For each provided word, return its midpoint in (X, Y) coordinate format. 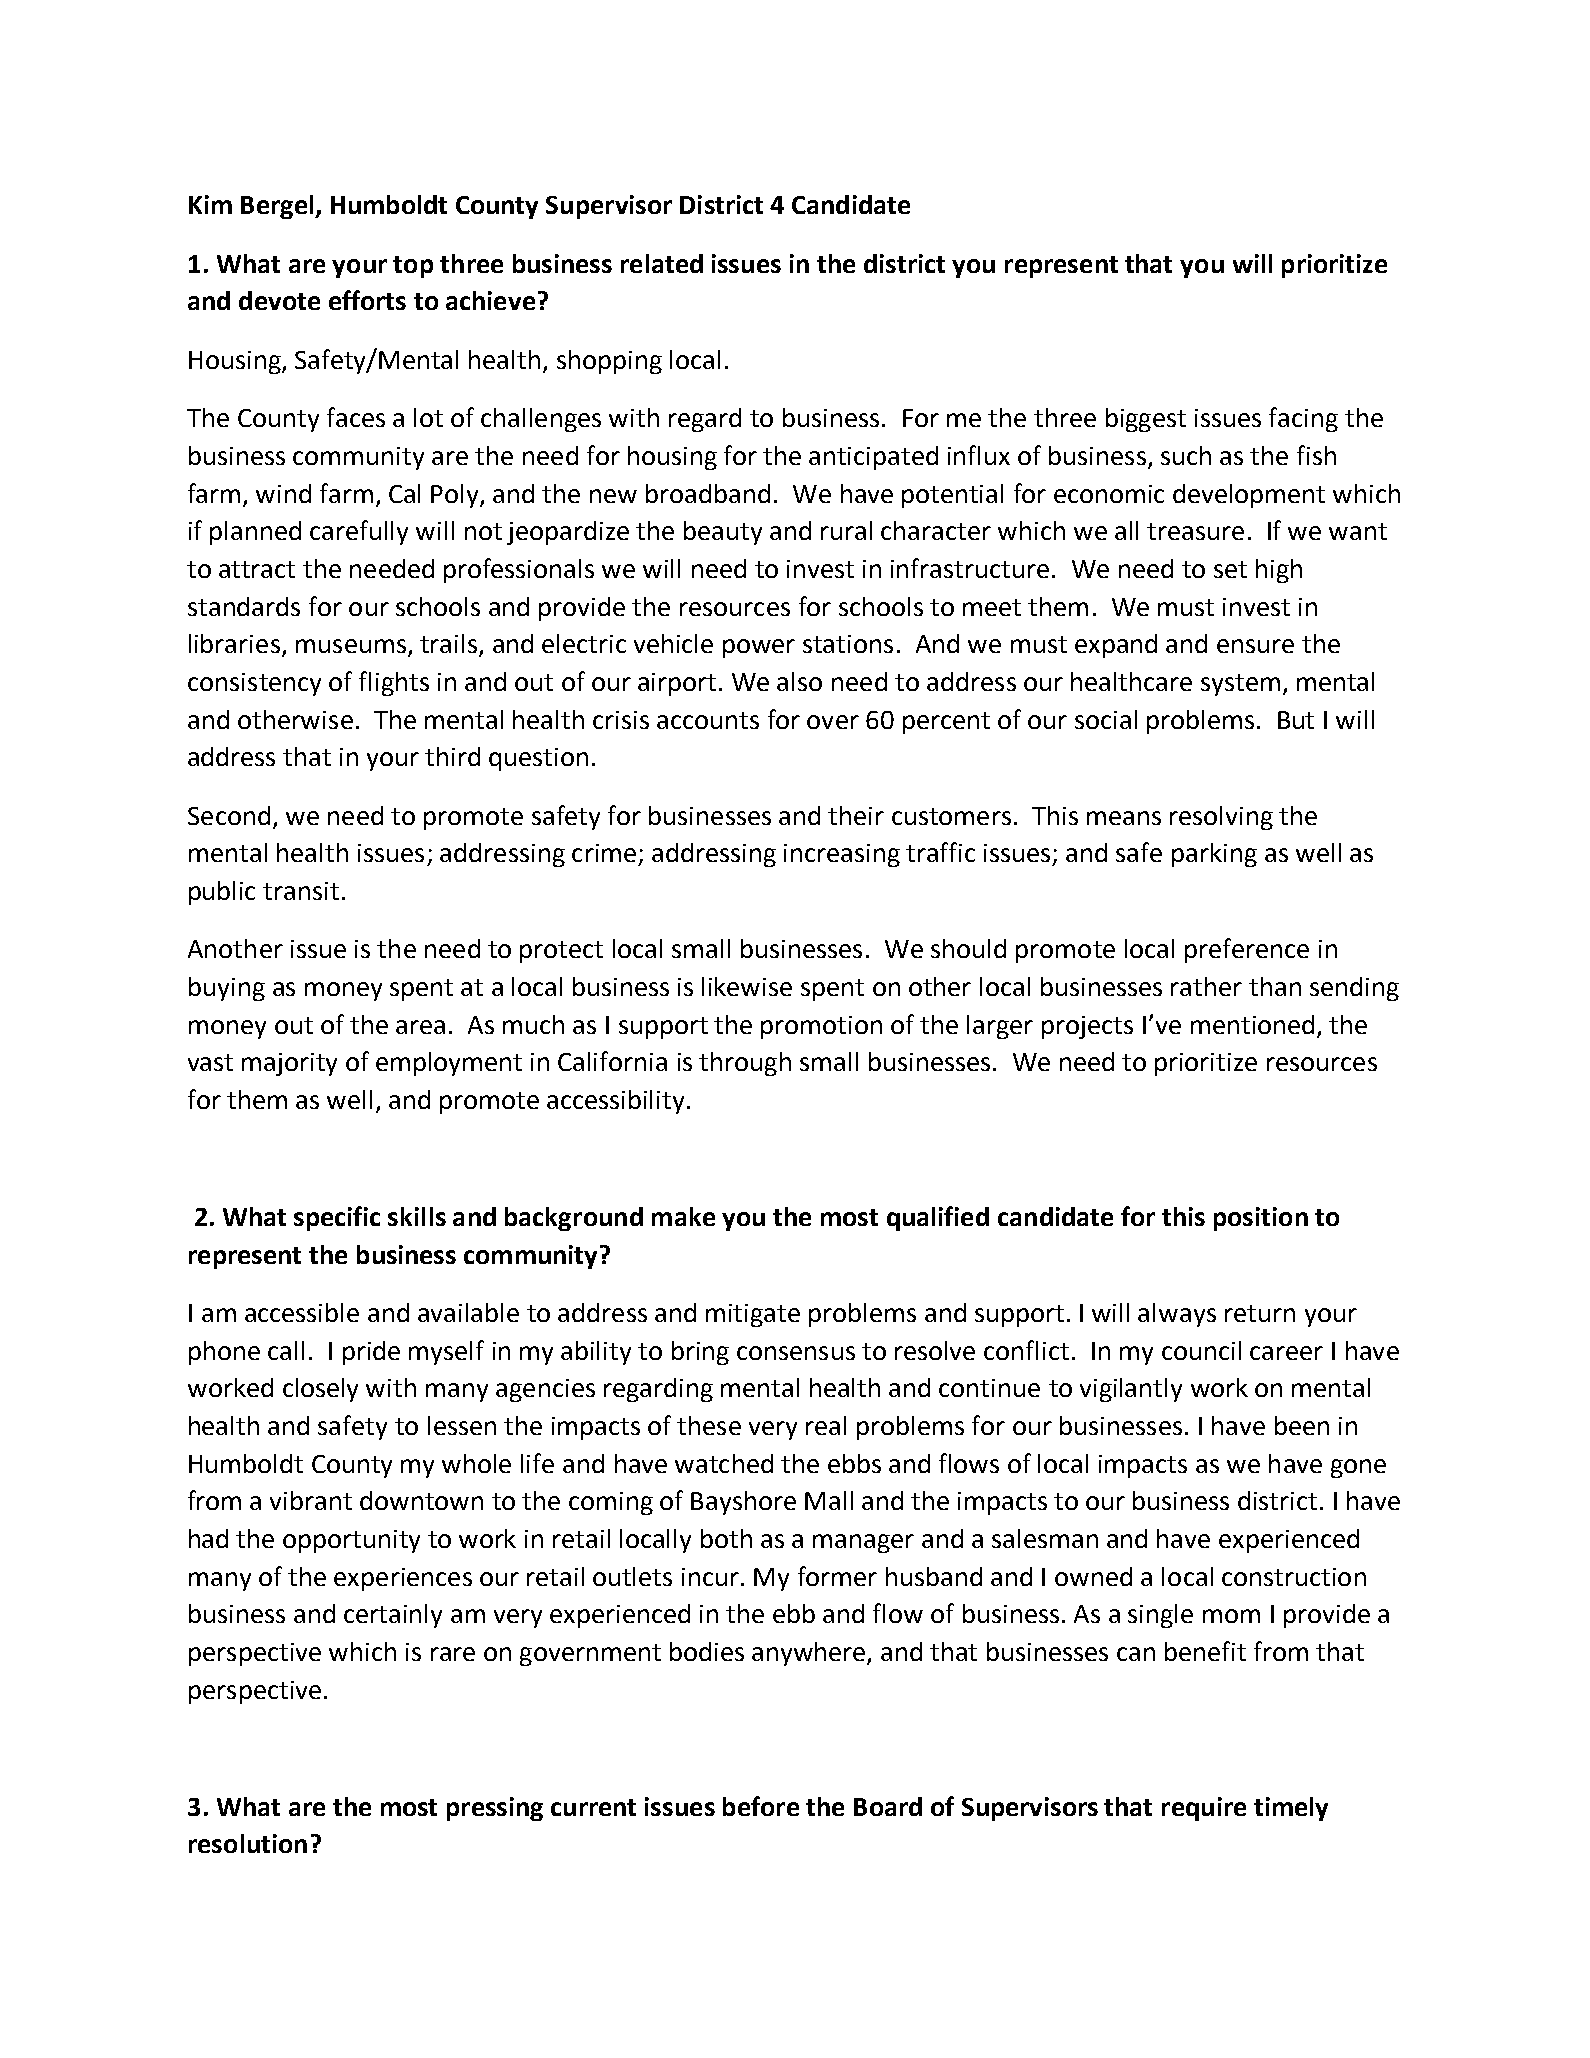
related (662, 263)
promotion (821, 1027)
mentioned (1252, 1024)
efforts (367, 300)
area (420, 1027)
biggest (1146, 420)
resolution (248, 1843)
